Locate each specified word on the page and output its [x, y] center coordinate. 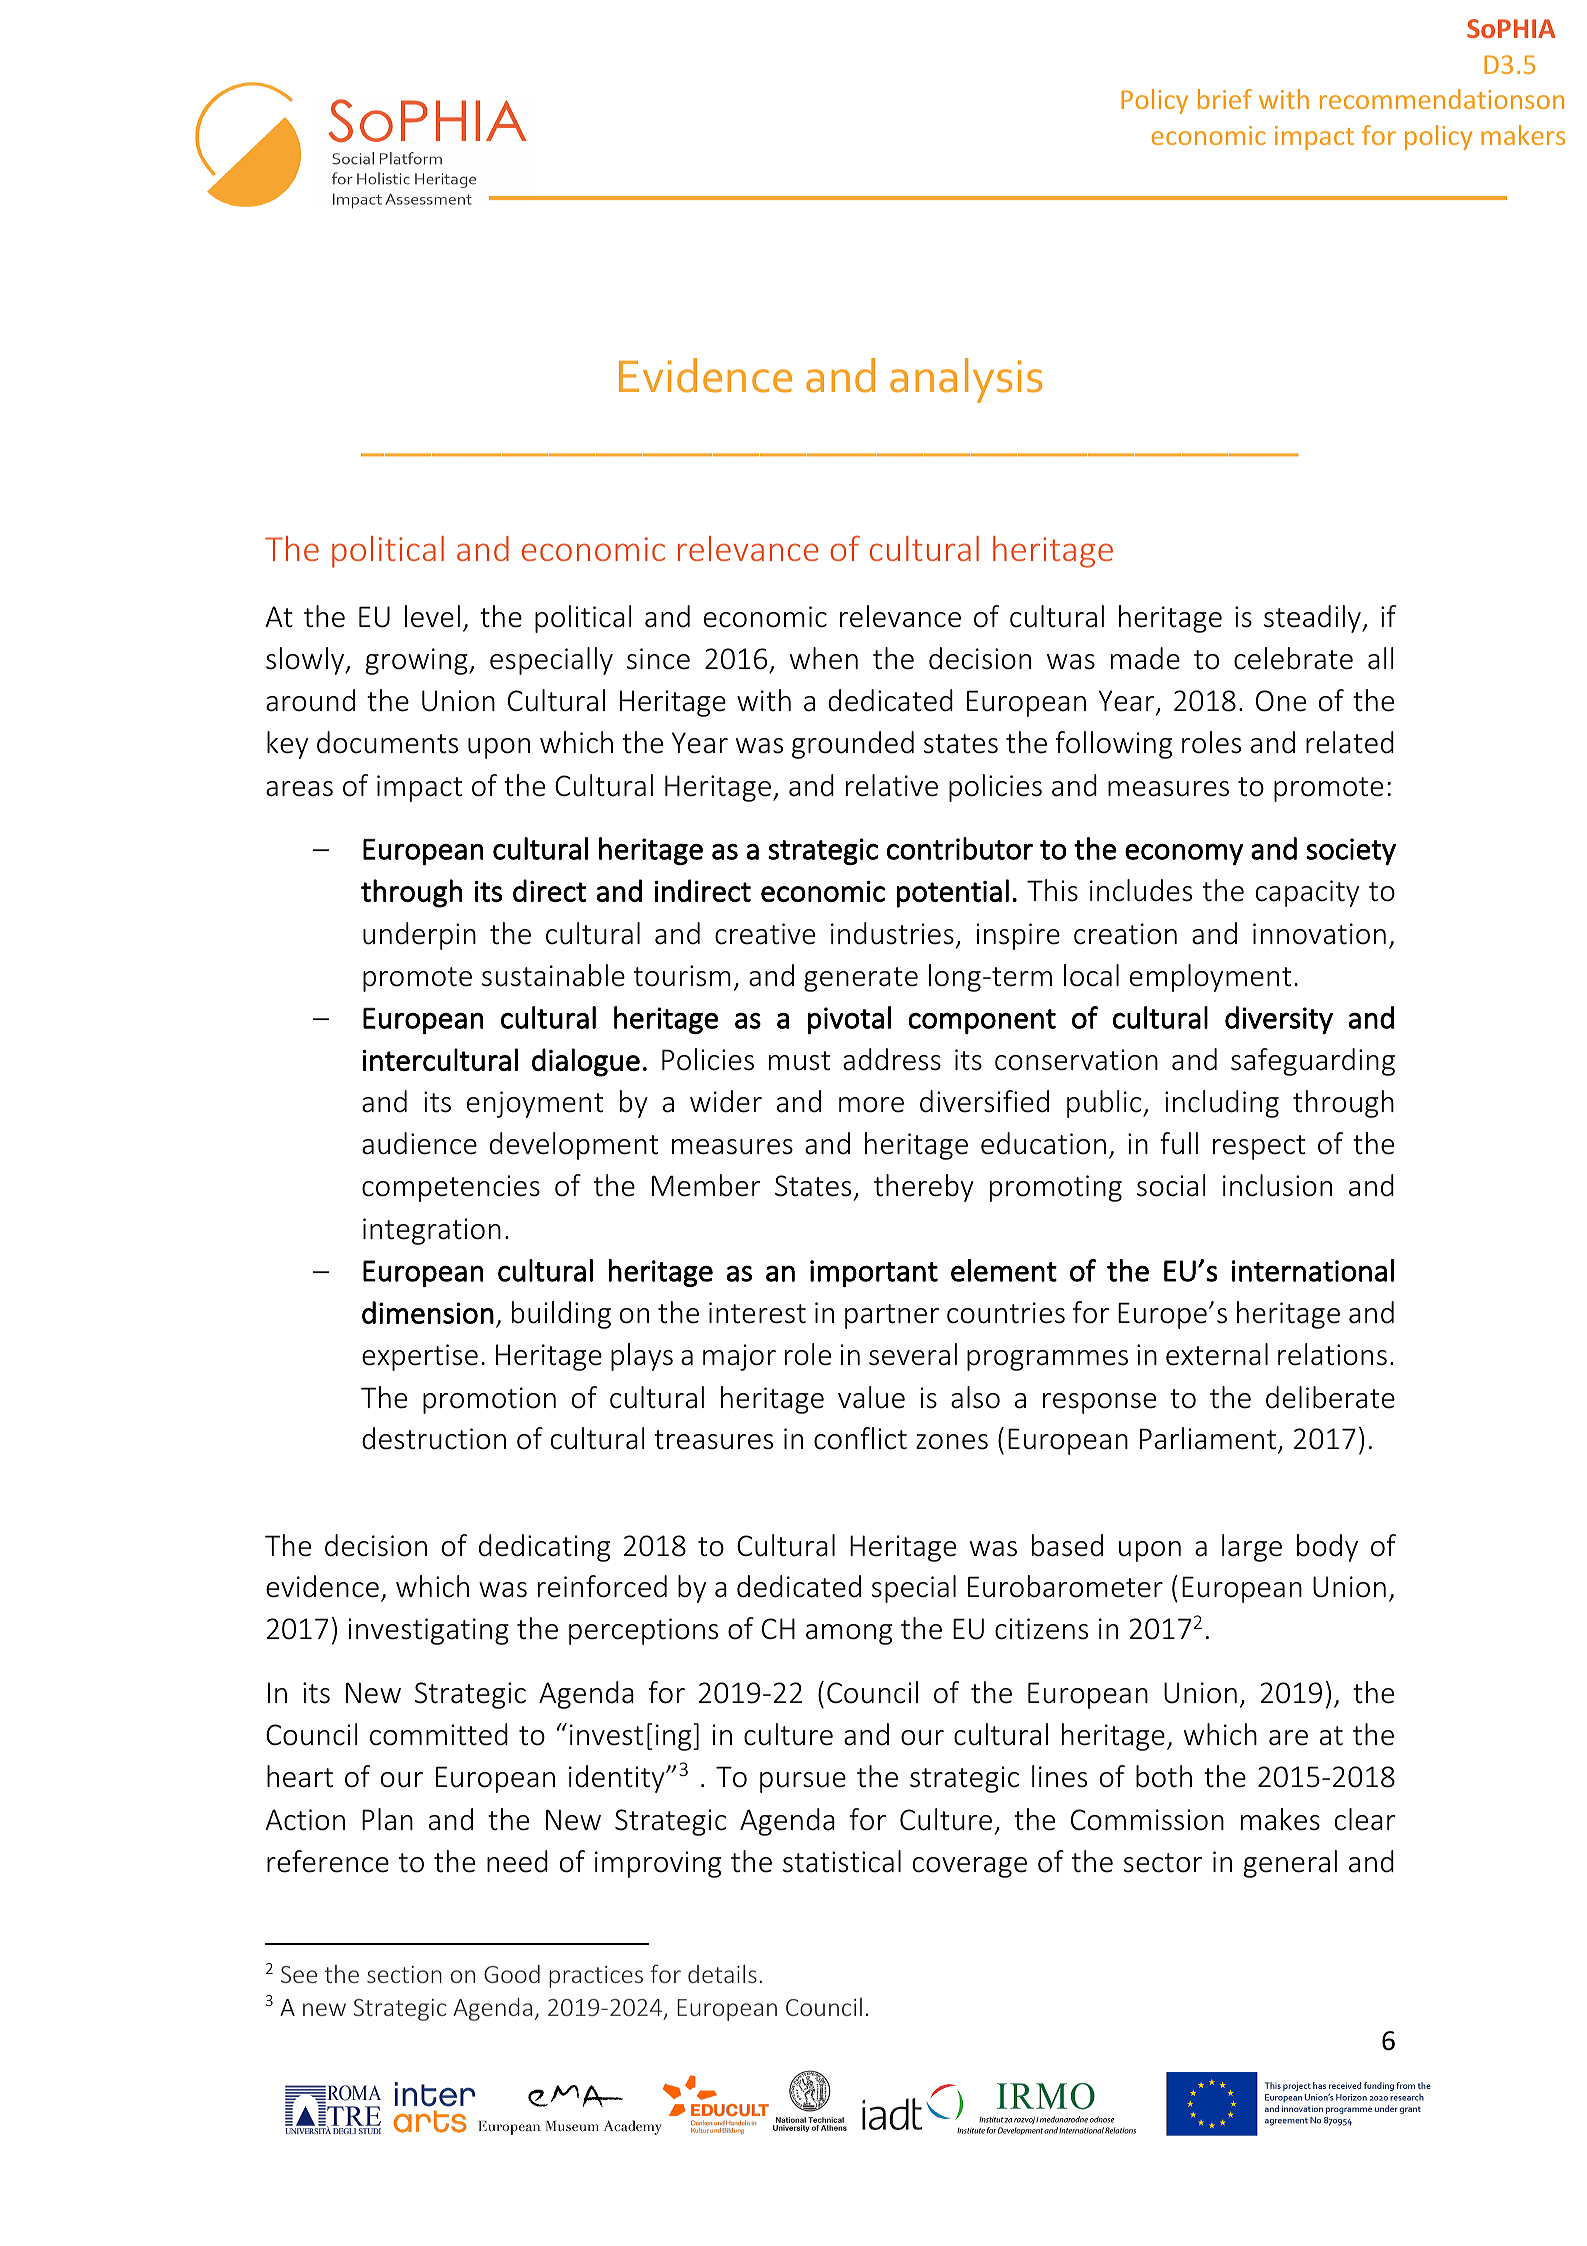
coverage [970, 1867]
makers [1523, 135]
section [404, 1974]
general [1290, 1864]
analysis [966, 380]
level [432, 616]
